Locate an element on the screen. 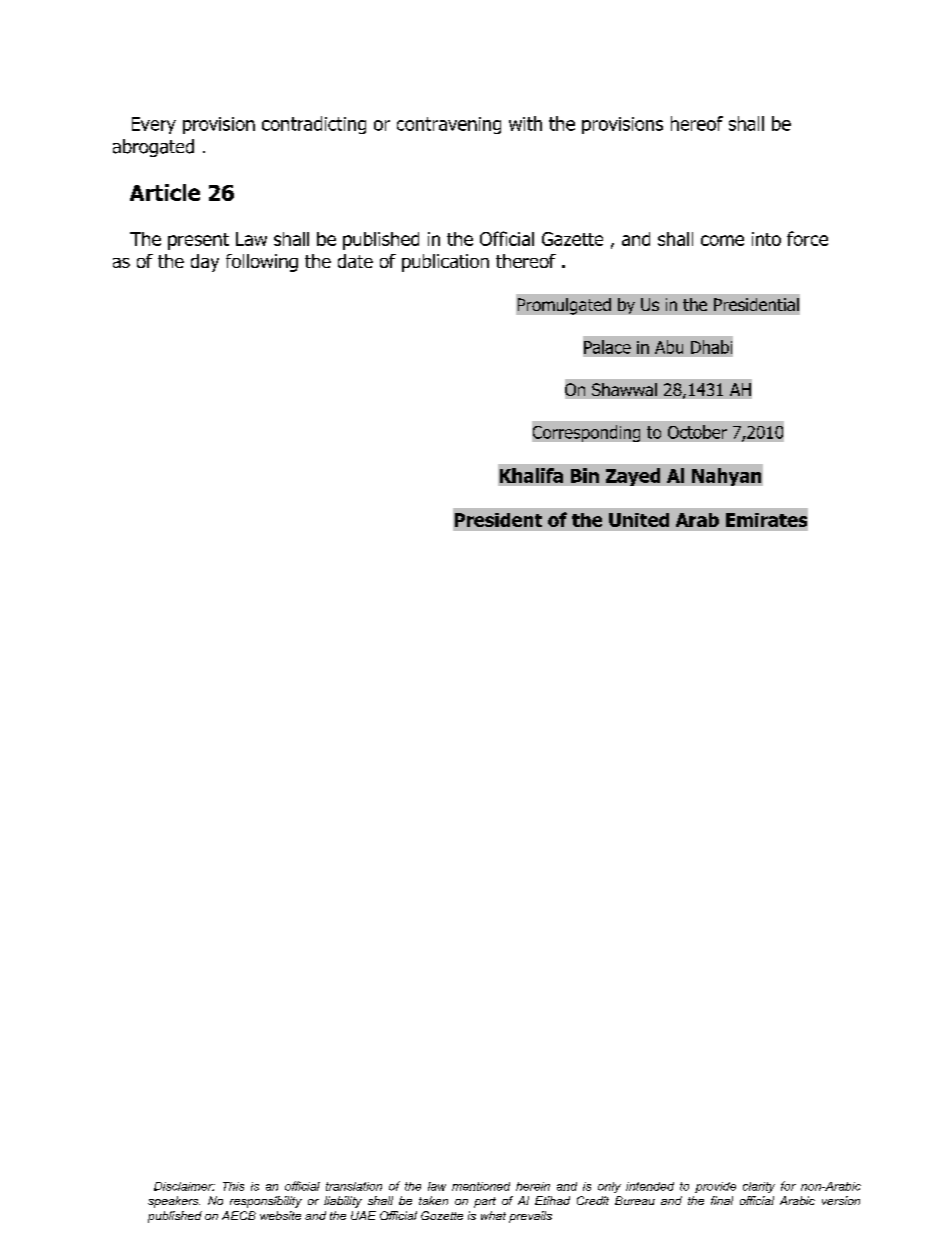 The height and width of the screenshot is (1233, 952). come is located at coordinates (722, 240).
